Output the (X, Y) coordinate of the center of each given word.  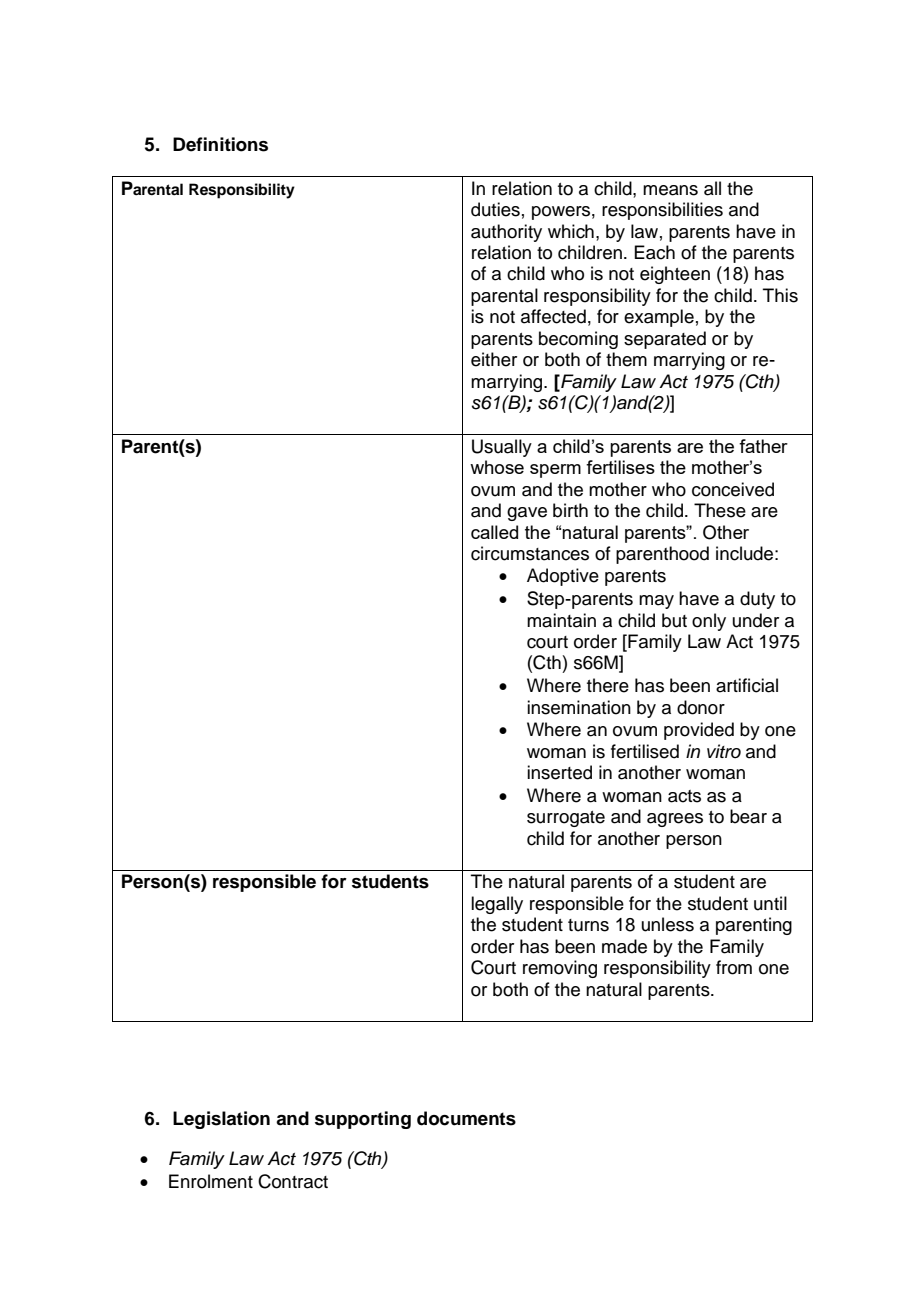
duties (495, 209)
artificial (747, 685)
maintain (561, 620)
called (494, 532)
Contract (293, 1181)
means (670, 190)
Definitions (220, 144)
